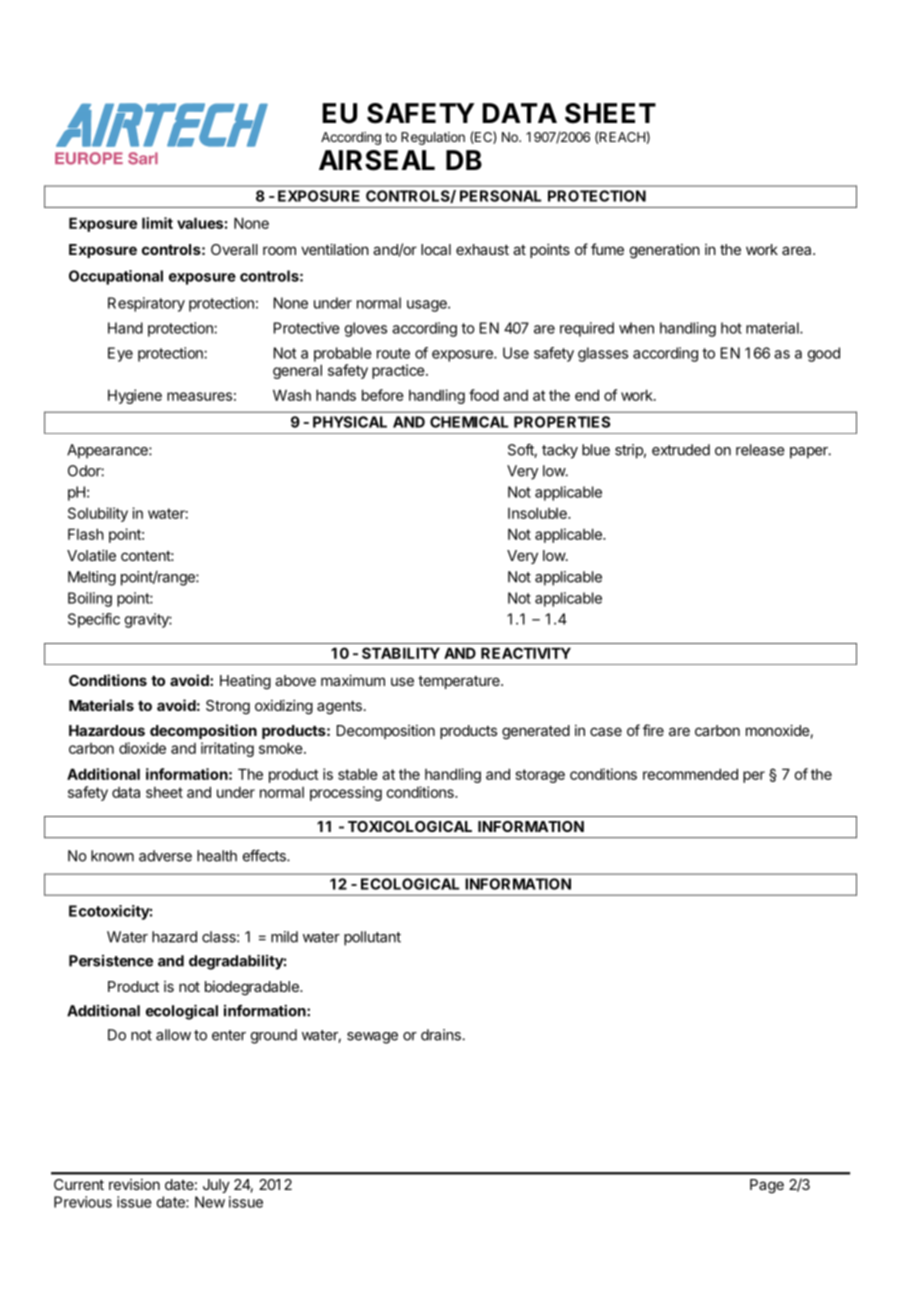 This image has width=924, height=1308. What do you see at coordinates (798, 250) in the image?
I see `area` at bounding box center [798, 250].
